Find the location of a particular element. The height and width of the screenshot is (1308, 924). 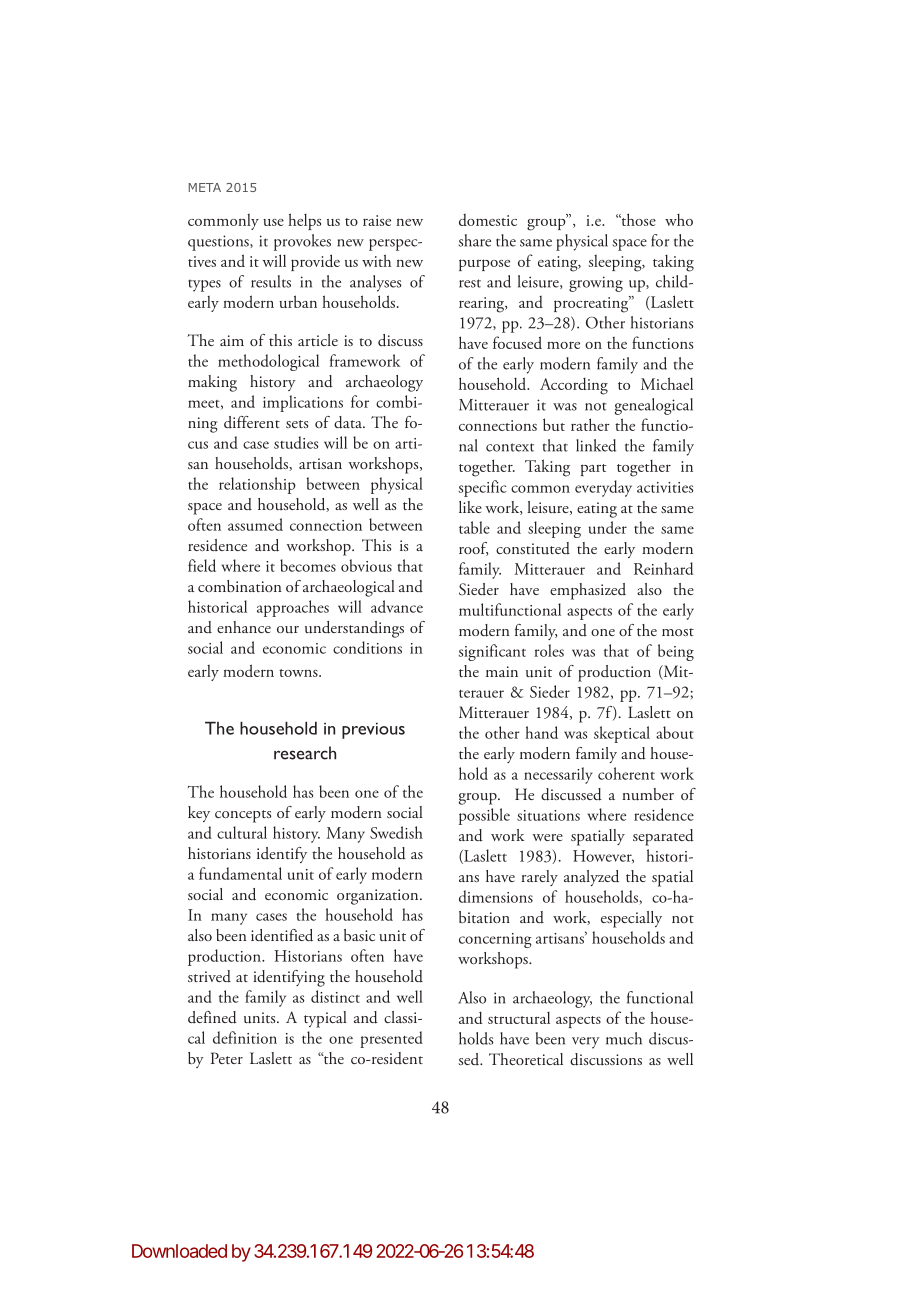

much is located at coordinates (624, 1038).
